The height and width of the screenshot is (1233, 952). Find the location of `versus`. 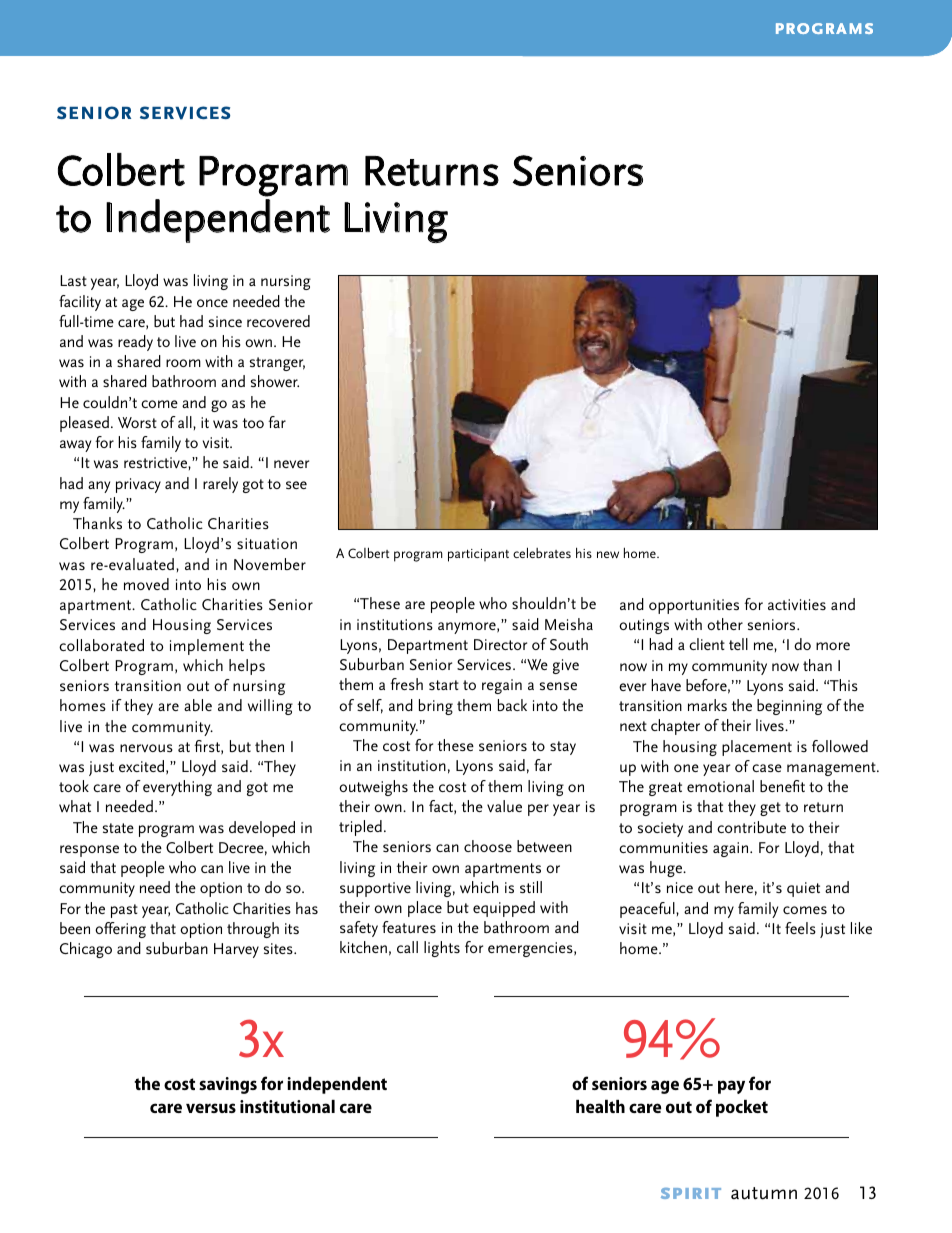

versus is located at coordinates (211, 1108).
